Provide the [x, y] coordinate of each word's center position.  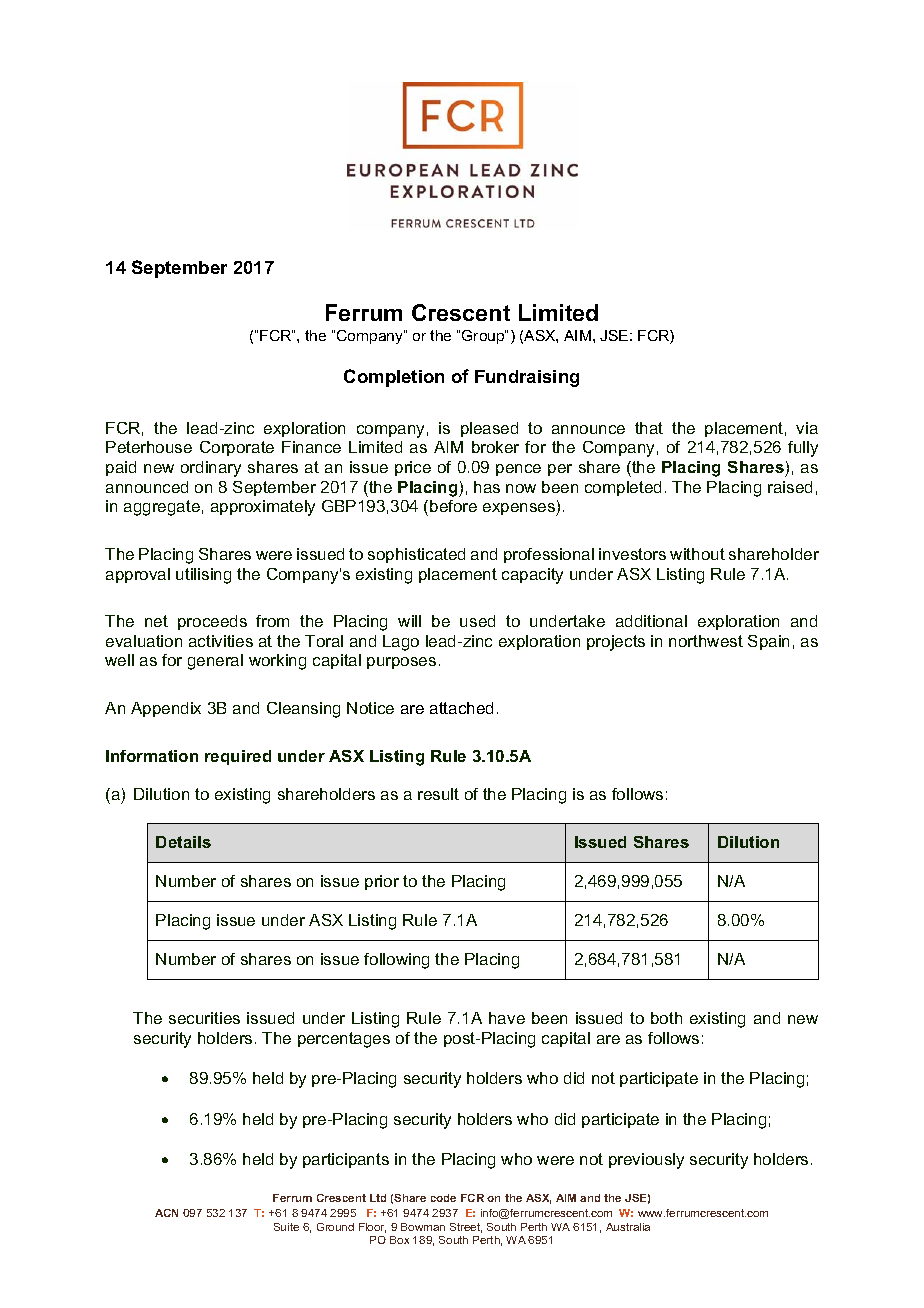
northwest [706, 641]
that [649, 428]
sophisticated [416, 555]
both [666, 1018]
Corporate [237, 448]
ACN [166, 1213]
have [507, 1018]
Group [484, 337]
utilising [203, 576]
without [697, 554]
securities [204, 1018]
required [238, 757]
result [438, 794]
